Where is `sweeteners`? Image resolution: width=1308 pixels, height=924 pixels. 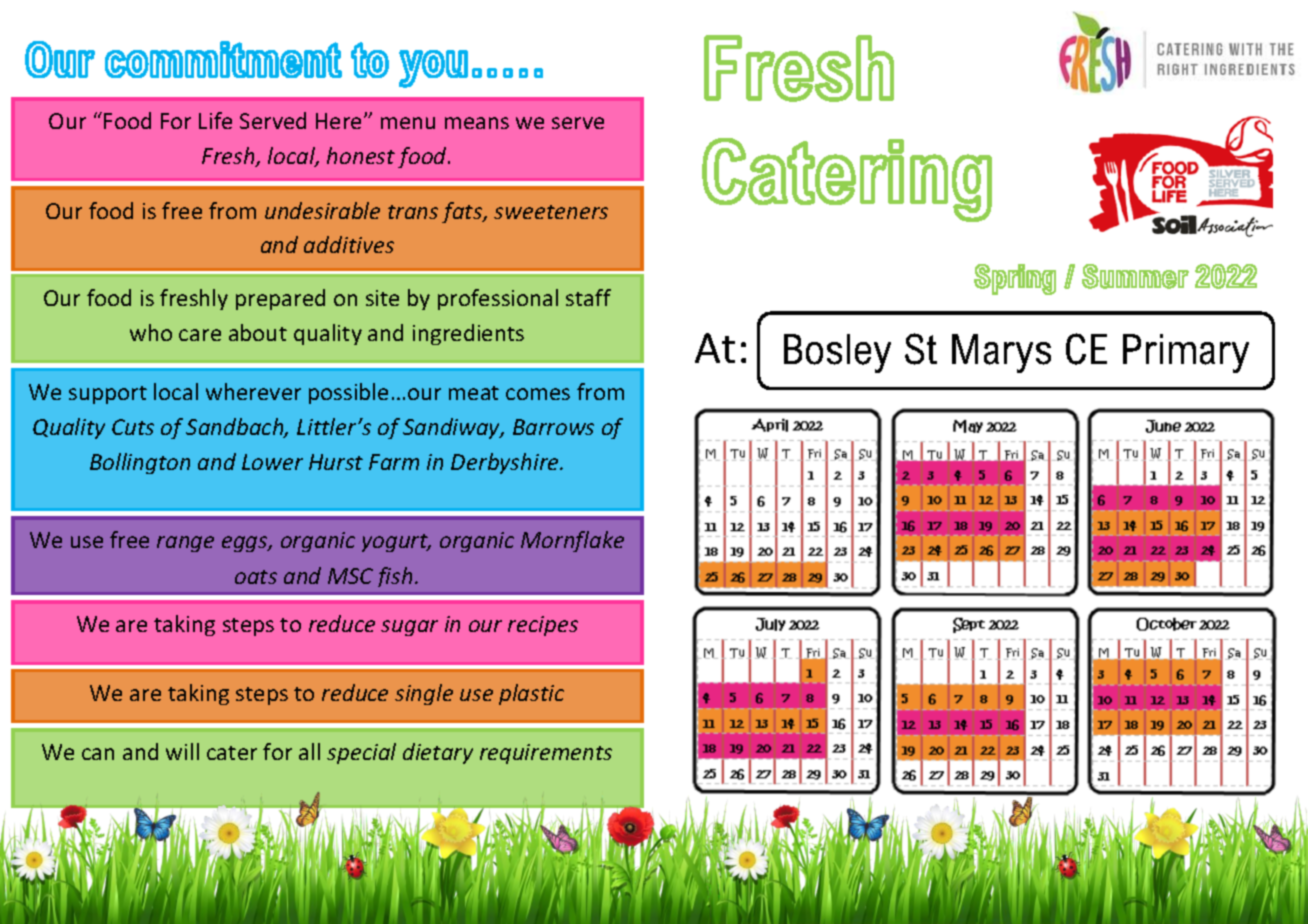
sweeteners is located at coordinates (551, 212).
